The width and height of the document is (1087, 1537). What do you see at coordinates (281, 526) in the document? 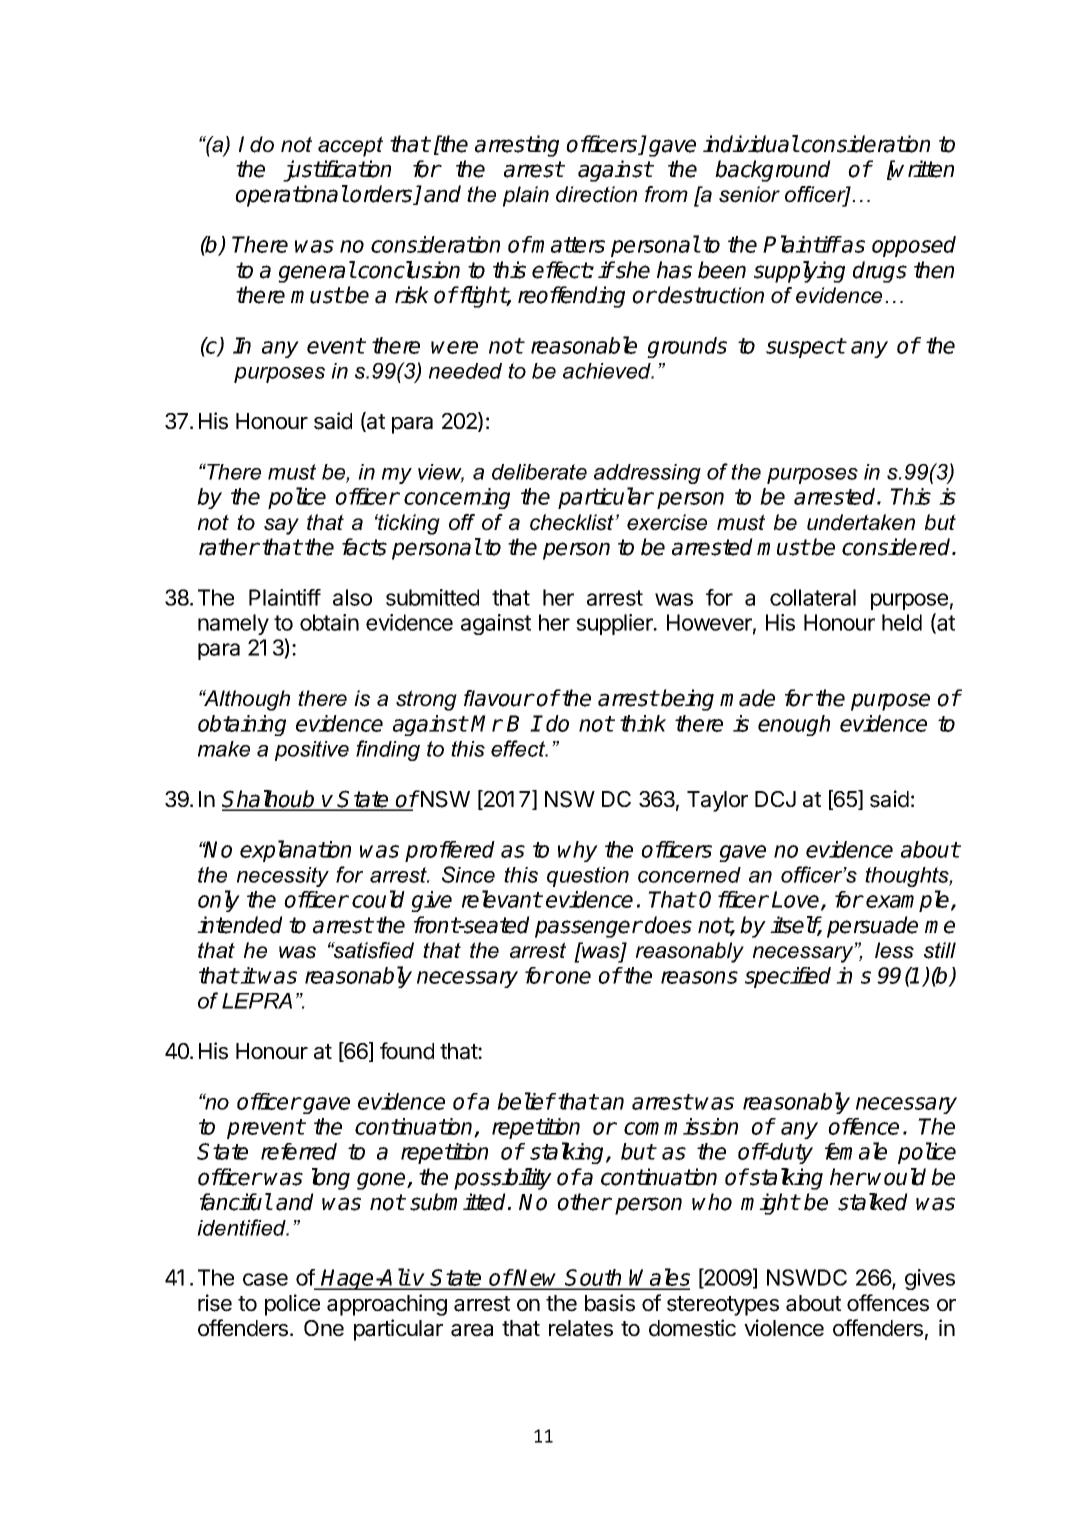
I see `say` at bounding box center [281, 526].
